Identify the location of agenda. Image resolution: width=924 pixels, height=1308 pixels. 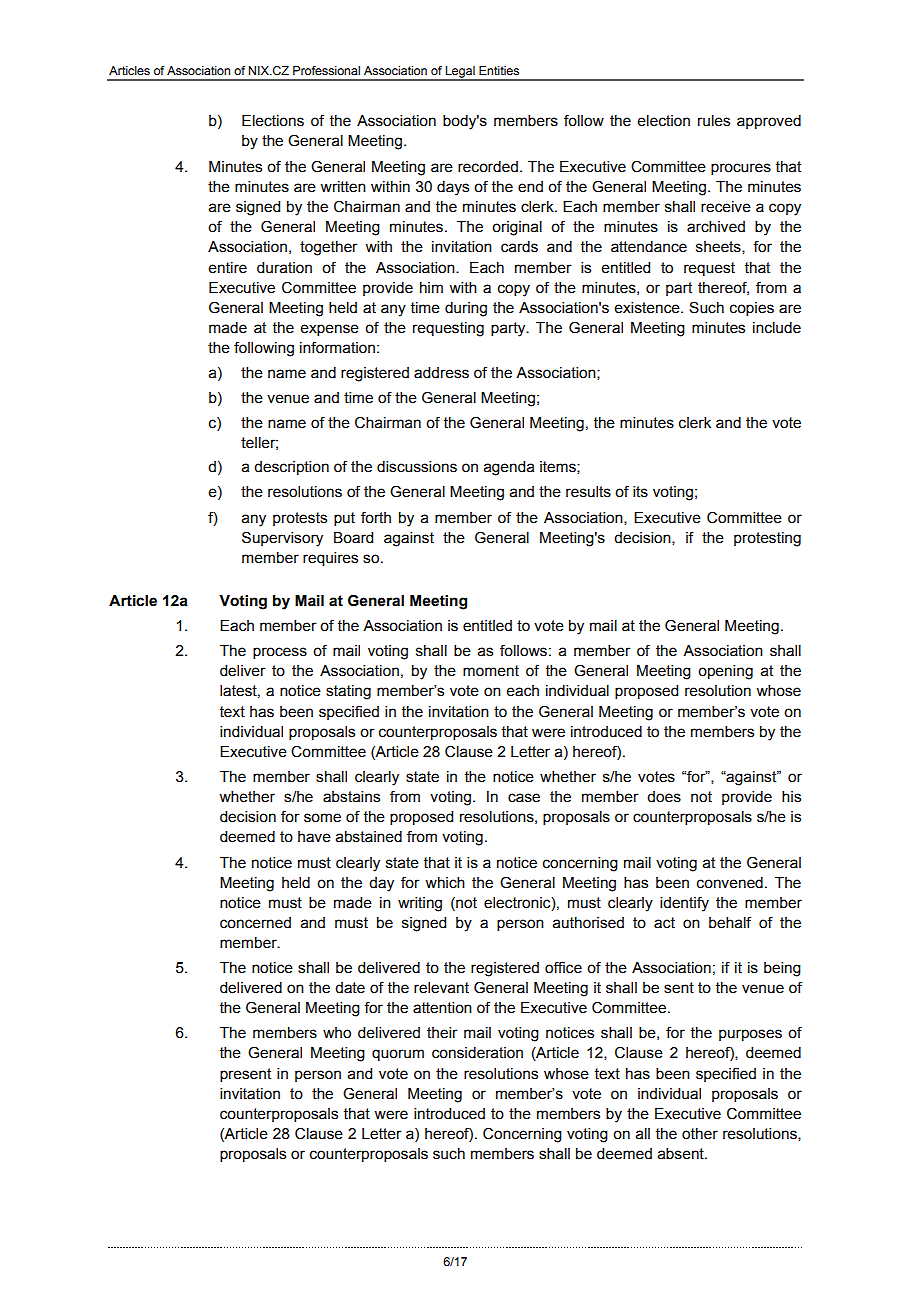
(509, 468).
